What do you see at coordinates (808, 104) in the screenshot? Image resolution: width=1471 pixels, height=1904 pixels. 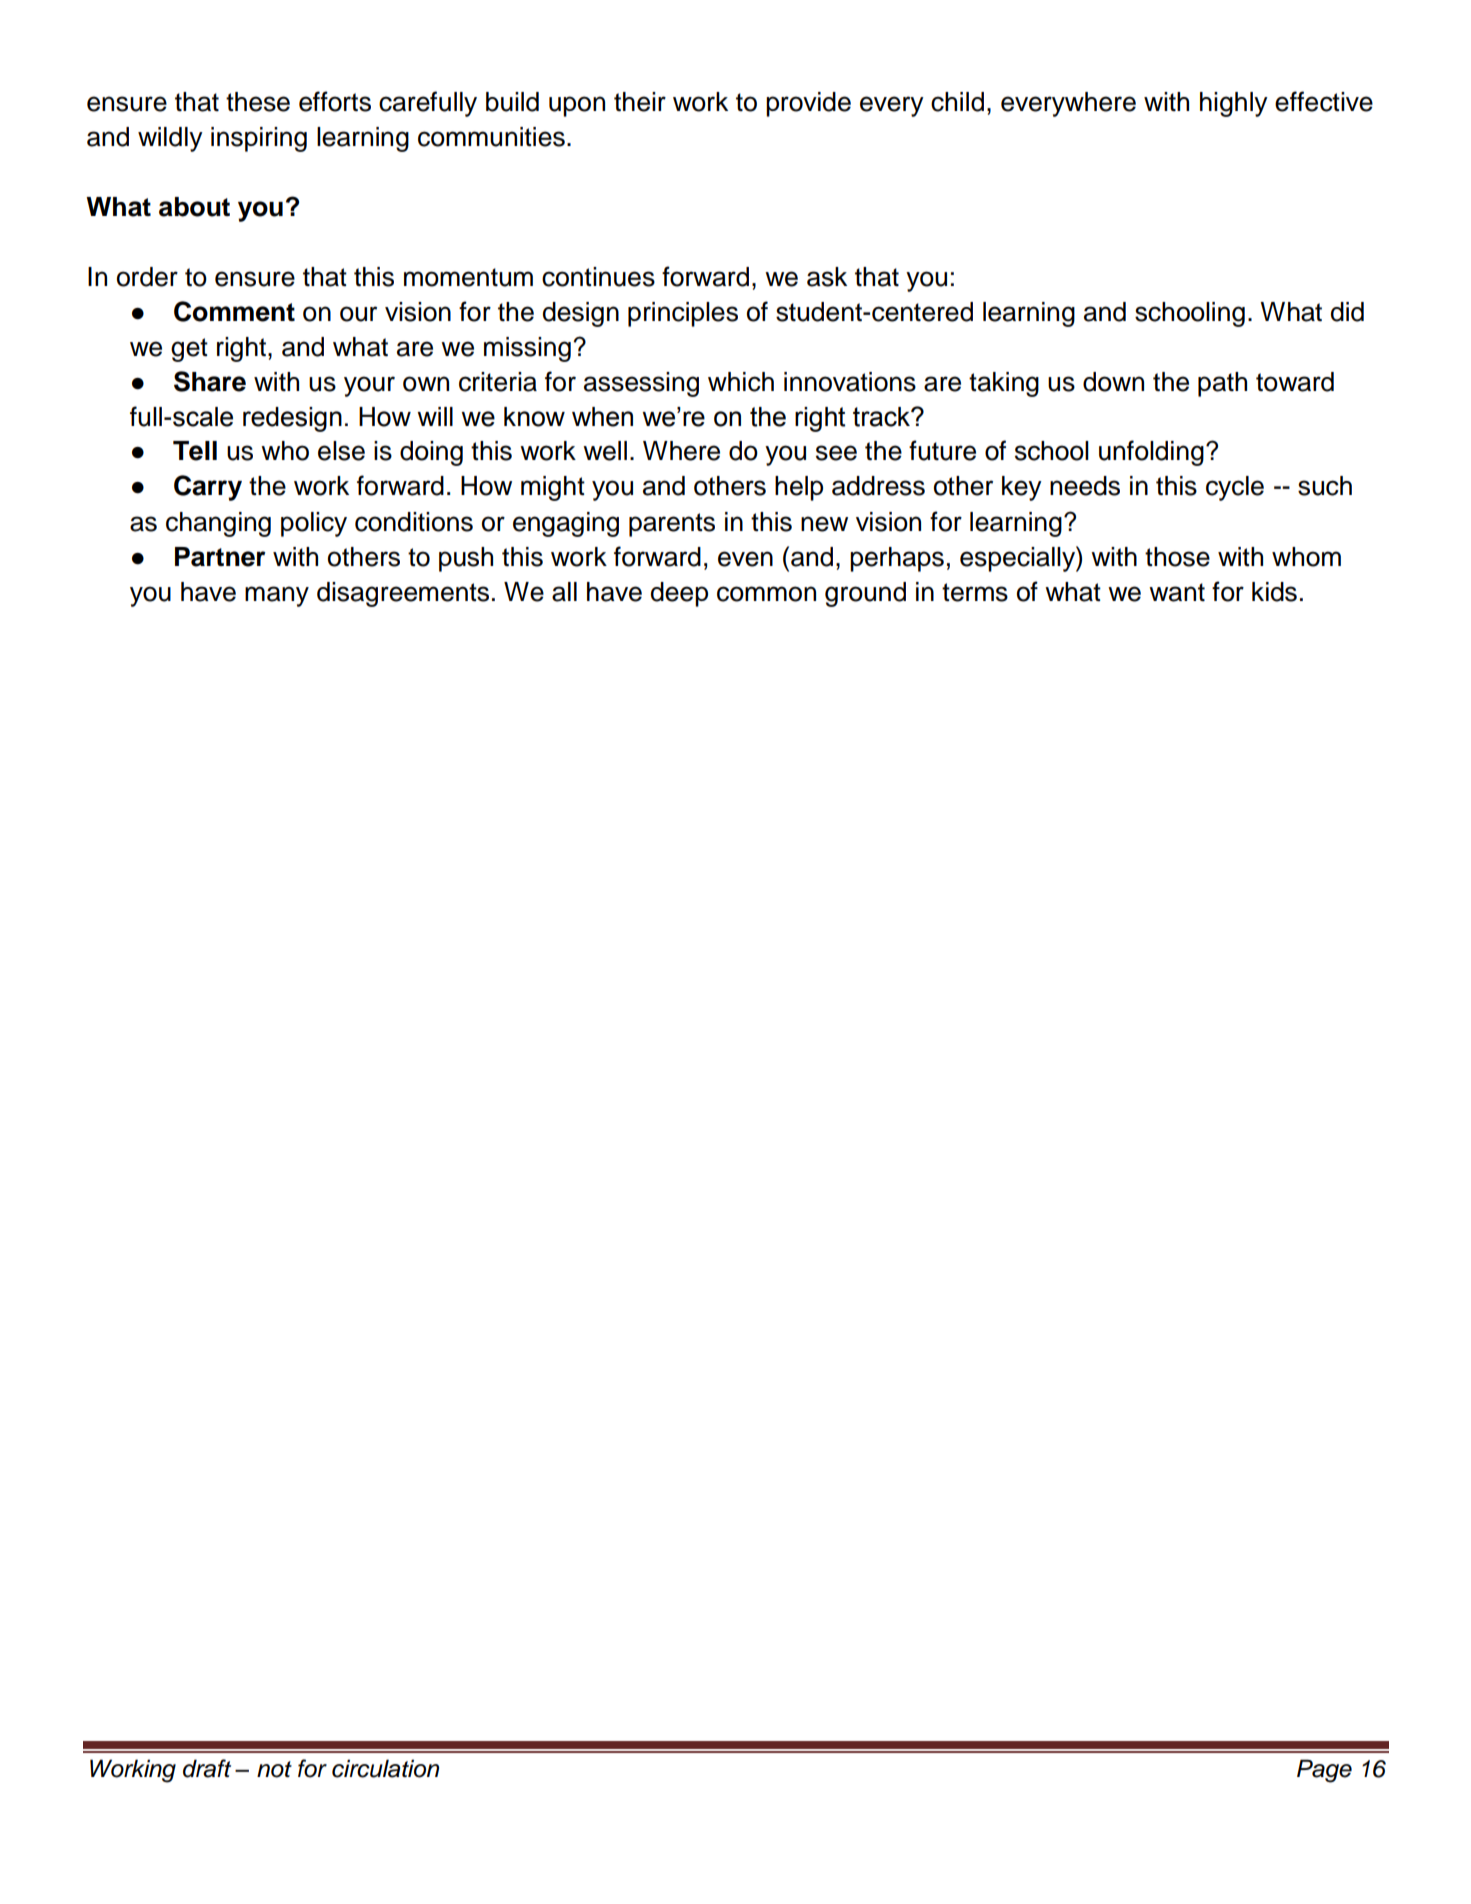 I see `provide` at bounding box center [808, 104].
